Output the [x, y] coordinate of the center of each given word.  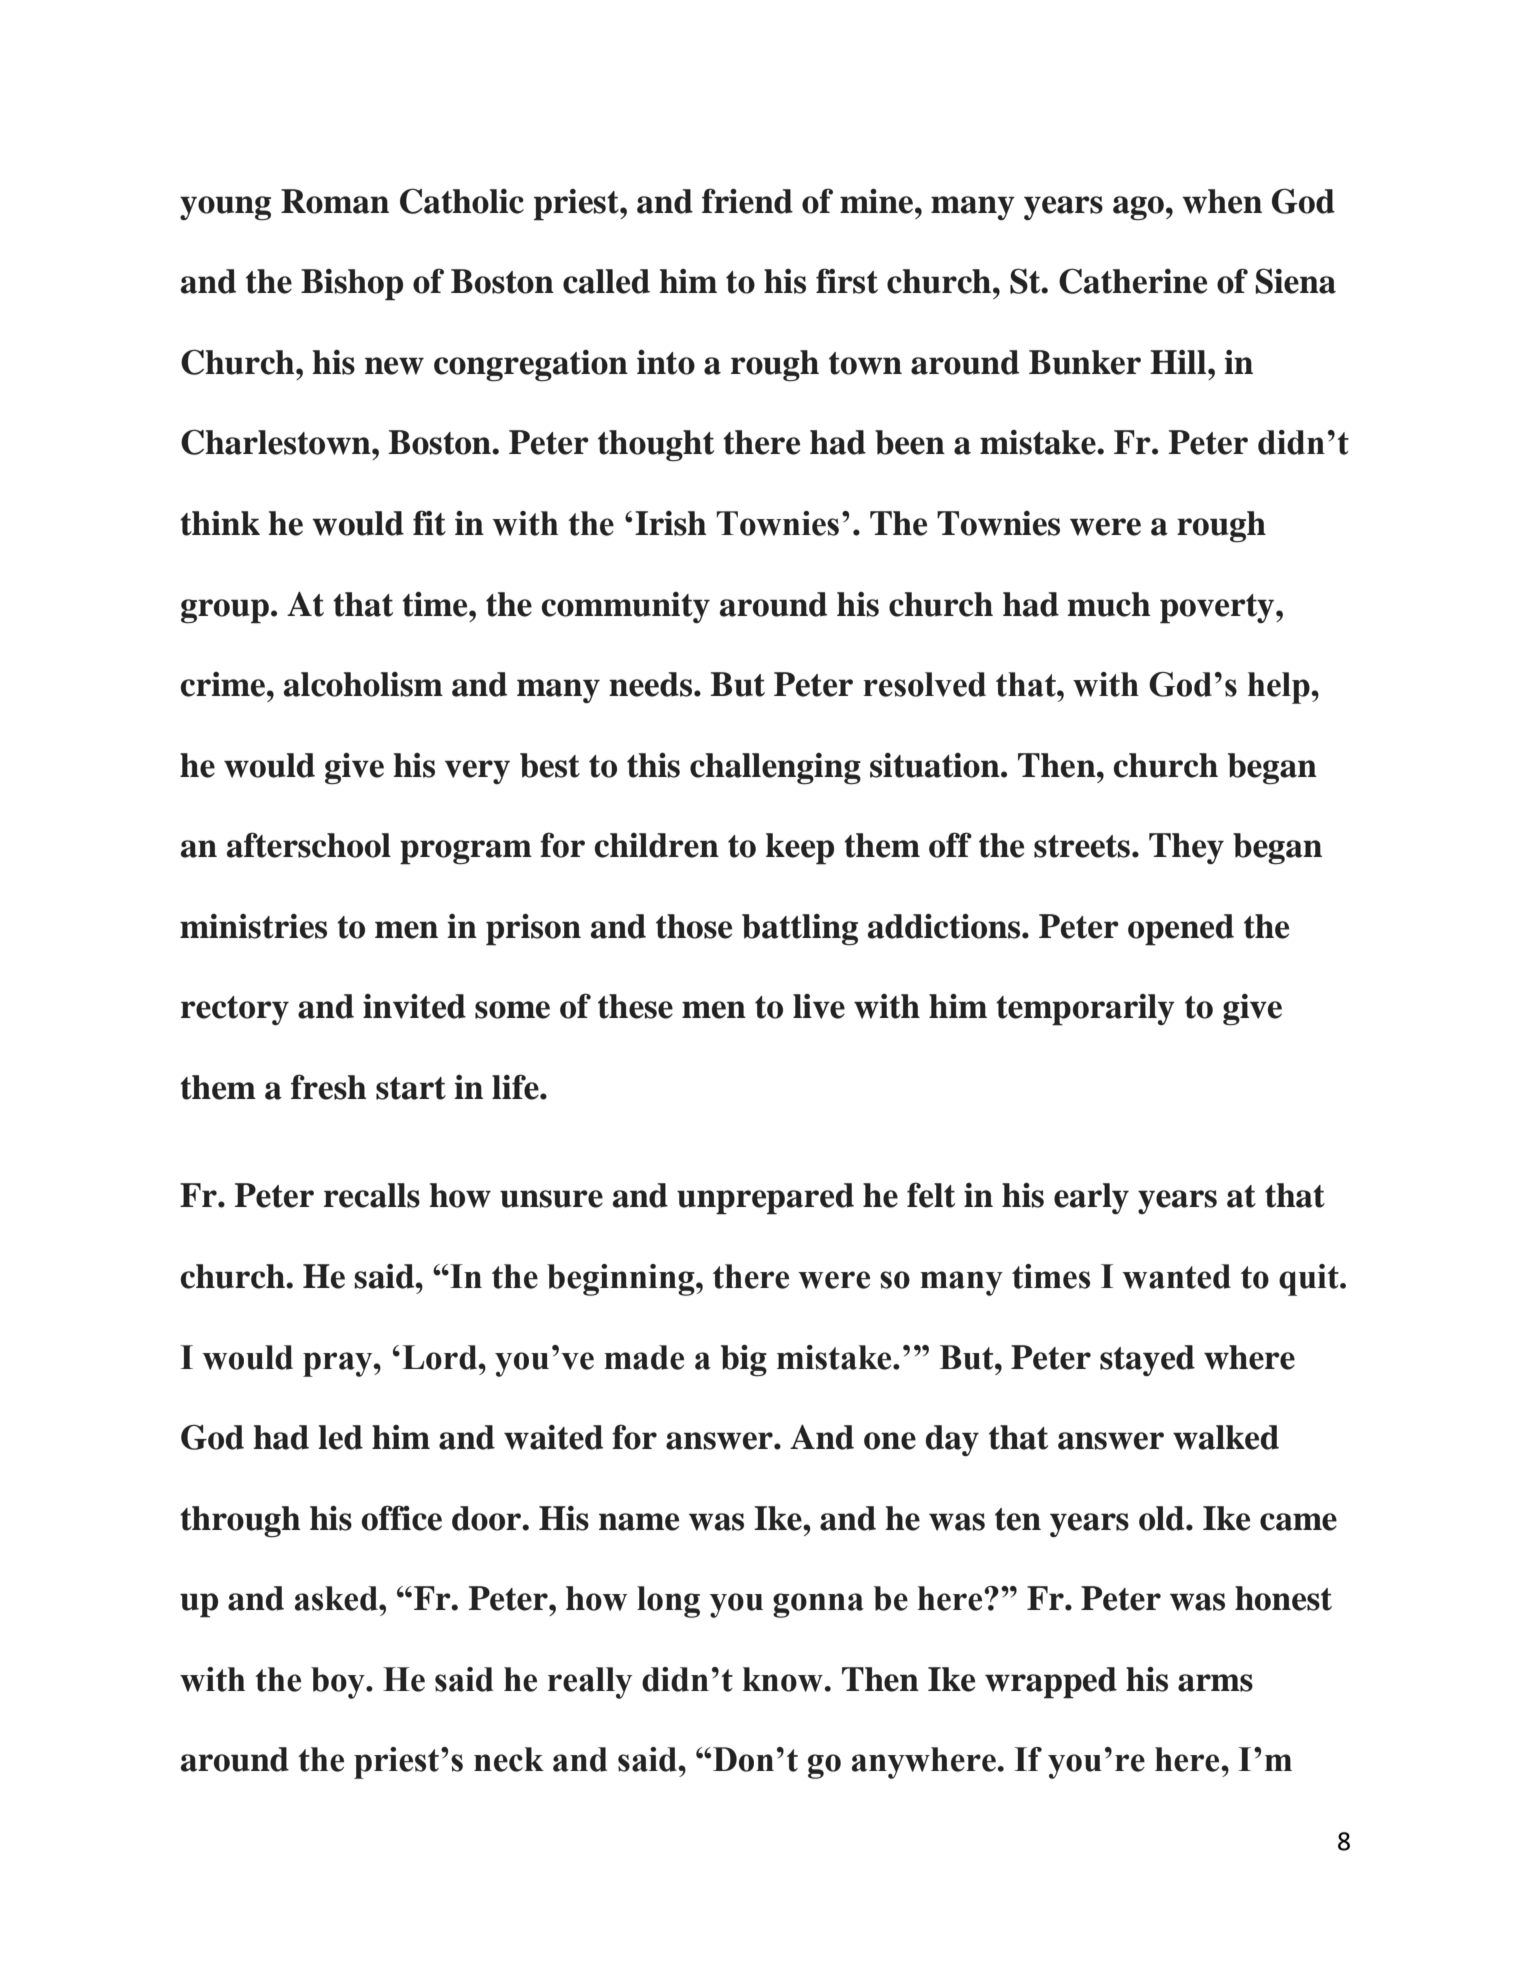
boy [339, 1683]
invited [414, 1006]
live [819, 1006]
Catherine [1133, 281]
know [783, 1679]
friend [747, 201]
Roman [335, 201]
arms [1215, 1683]
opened [1181, 930]
